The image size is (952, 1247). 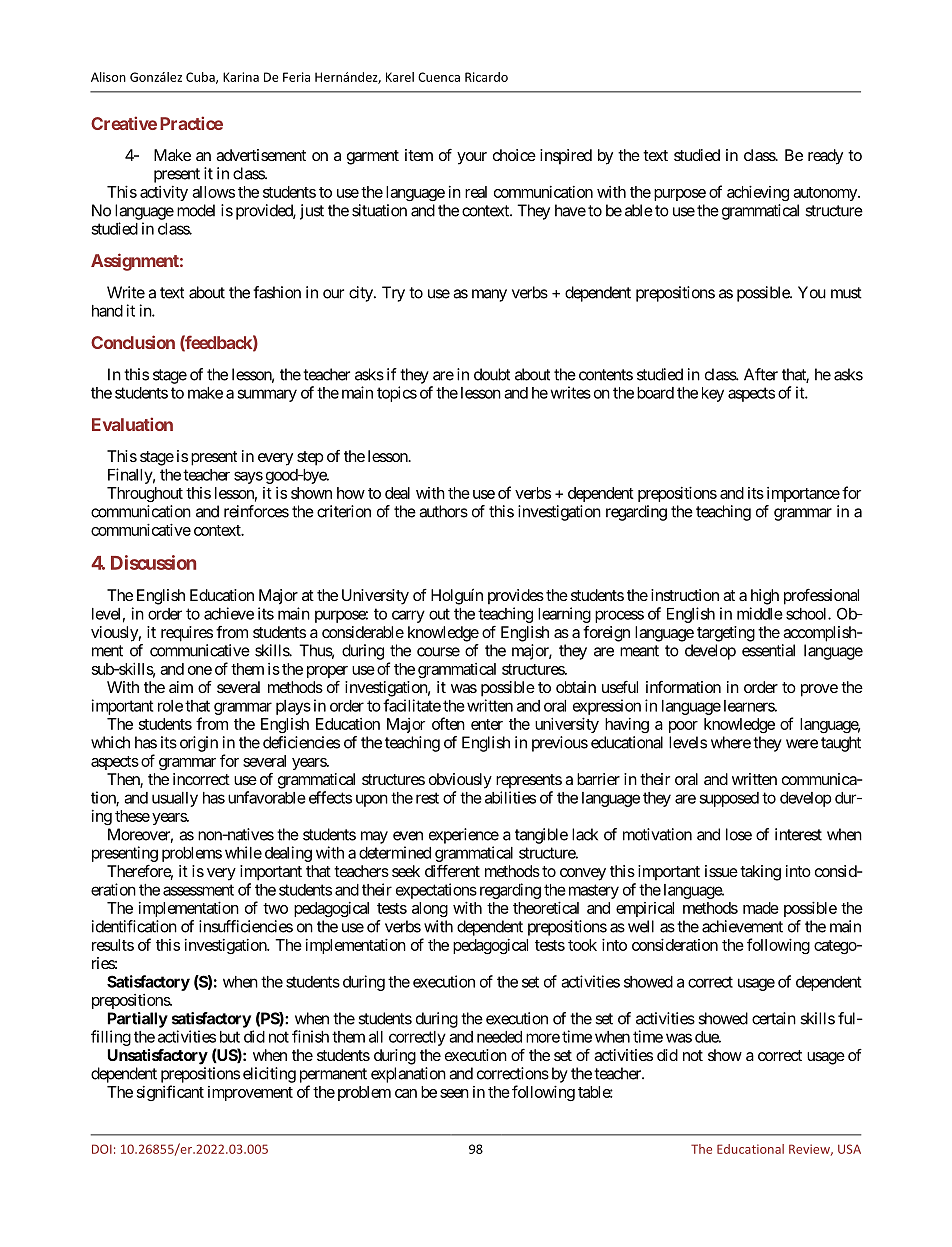 What do you see at coordinates (486, 77) in the document?
I see `Ricardo` at bounding box center [486, 77].
